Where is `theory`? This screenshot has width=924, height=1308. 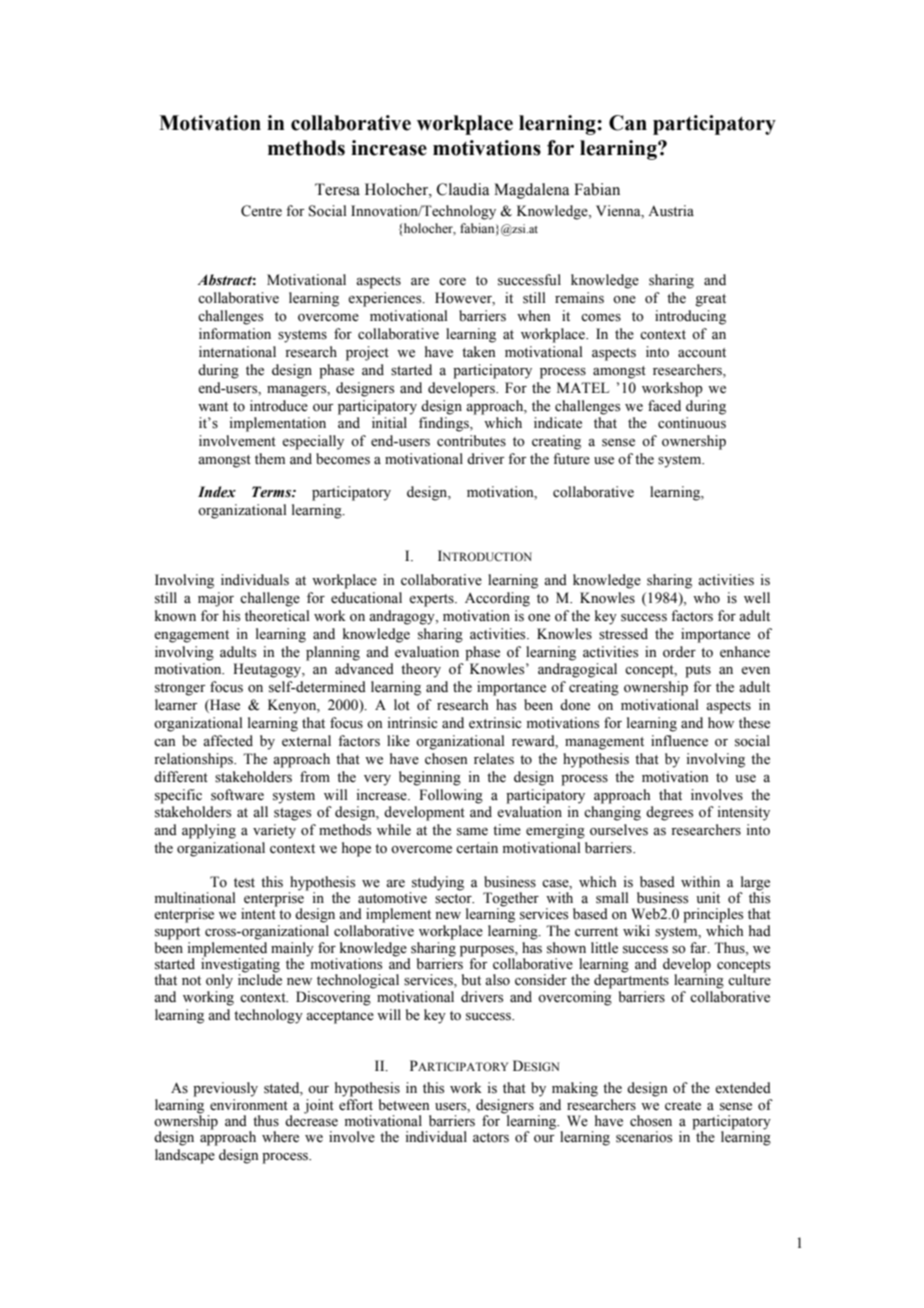
theory is located at coordinates (421, 670).
